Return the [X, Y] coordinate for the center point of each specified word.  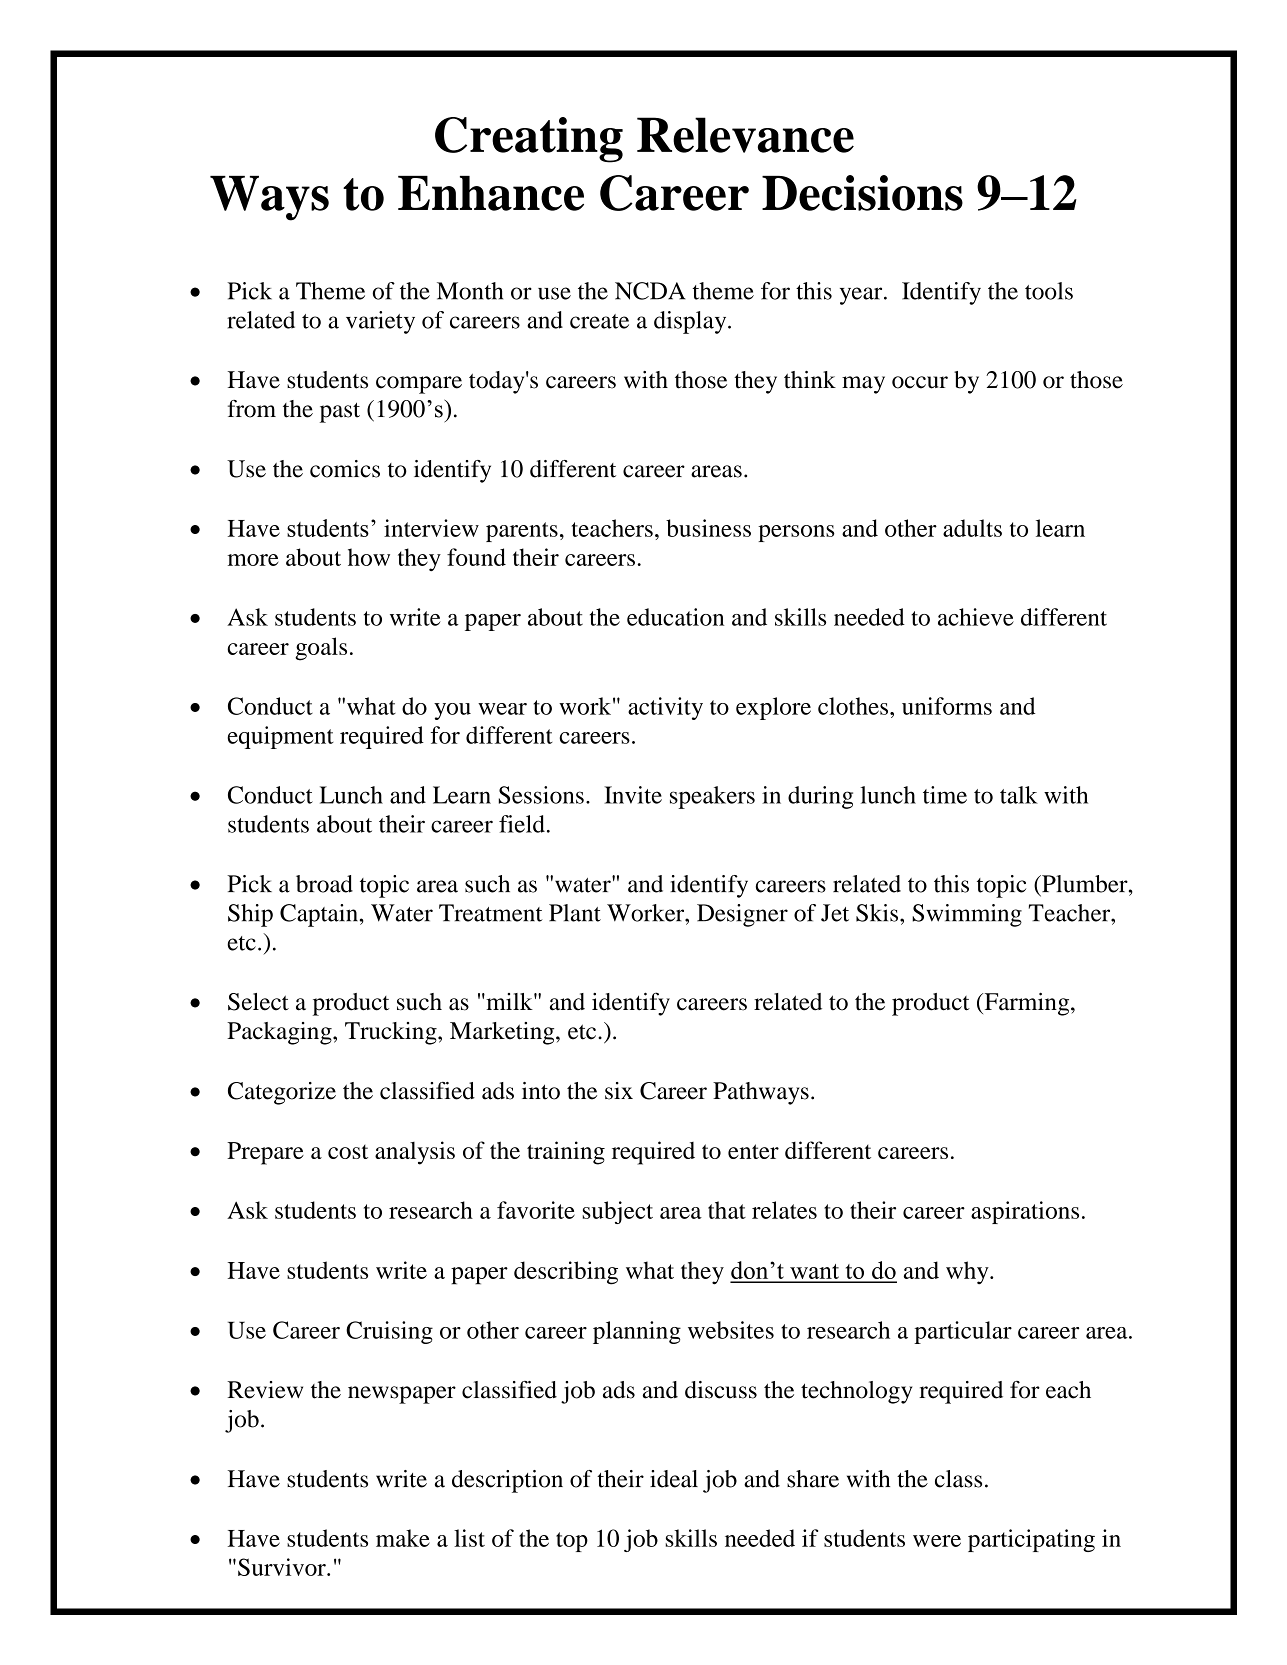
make [403, 1538]
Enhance [491, 193]
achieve [976, 617]
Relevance [745, 135]
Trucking [392, 1033]
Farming [1027, 1004]
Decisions [862, 193]
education [675, 617]
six [619, 1091]
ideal [674, 1479]
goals [321, 649]
